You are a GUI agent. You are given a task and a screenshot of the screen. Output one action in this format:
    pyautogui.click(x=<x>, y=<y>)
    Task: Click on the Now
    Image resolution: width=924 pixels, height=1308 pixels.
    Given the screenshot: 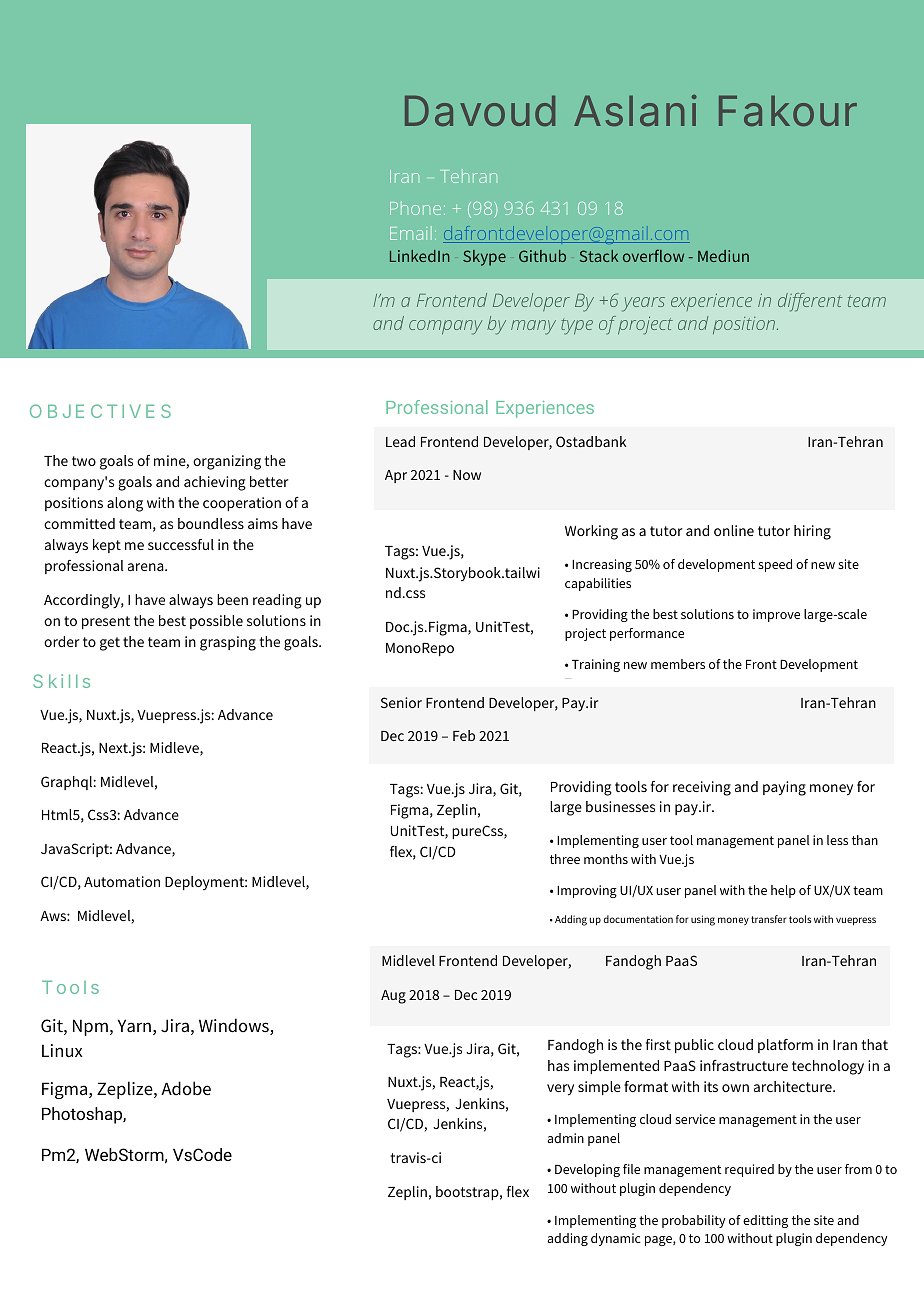 What is the action you would take?
    pyautogui.click(x=467, y=475)
